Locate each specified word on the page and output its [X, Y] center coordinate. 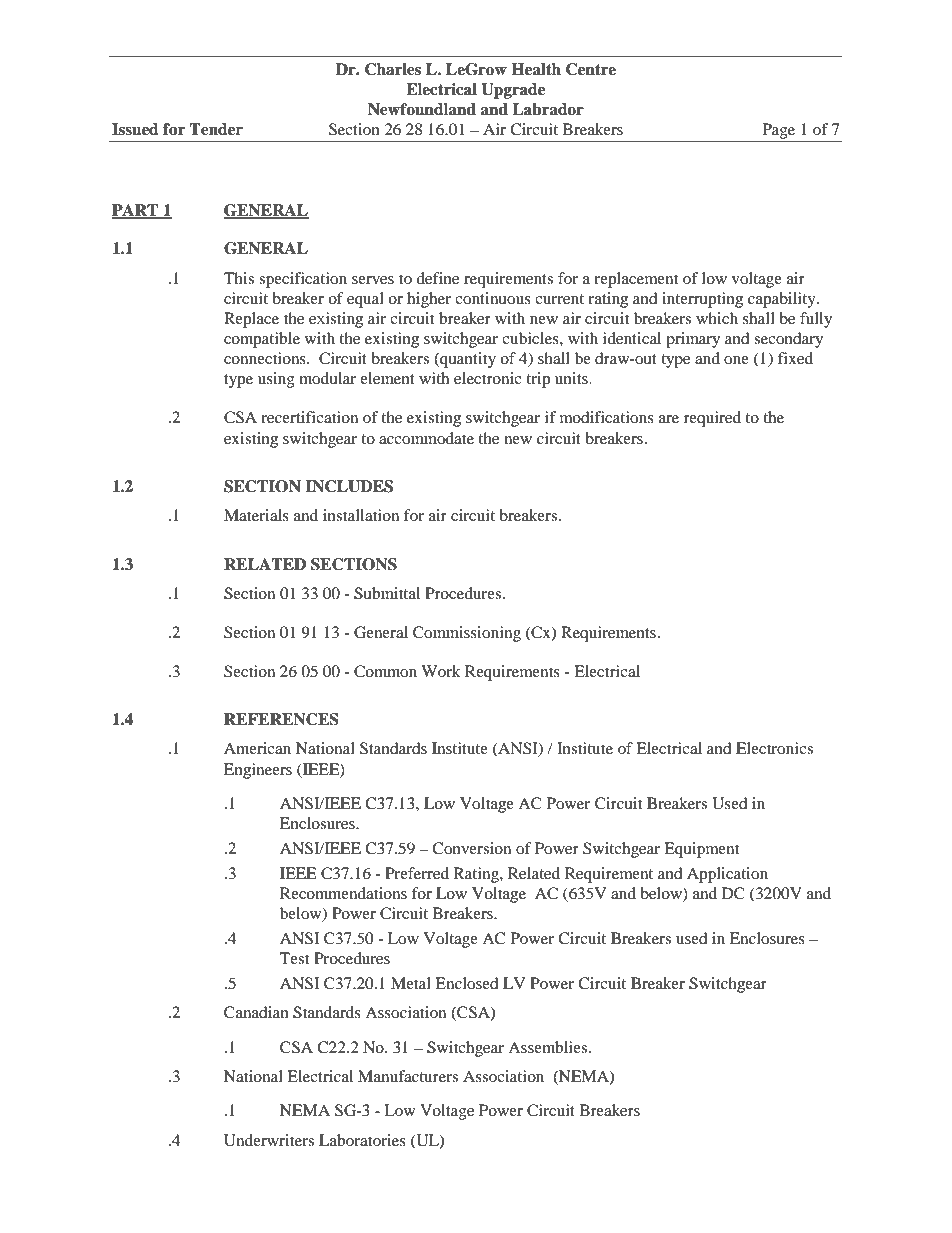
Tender [216, 129]
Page [779, 131]
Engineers [258, 771]
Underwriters [269, 1140]
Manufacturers [408, 1076]
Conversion [471, 848]
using [276, 380]
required [712, 419]
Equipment [701, 850]
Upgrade [513, 91]
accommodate [426, 438]
